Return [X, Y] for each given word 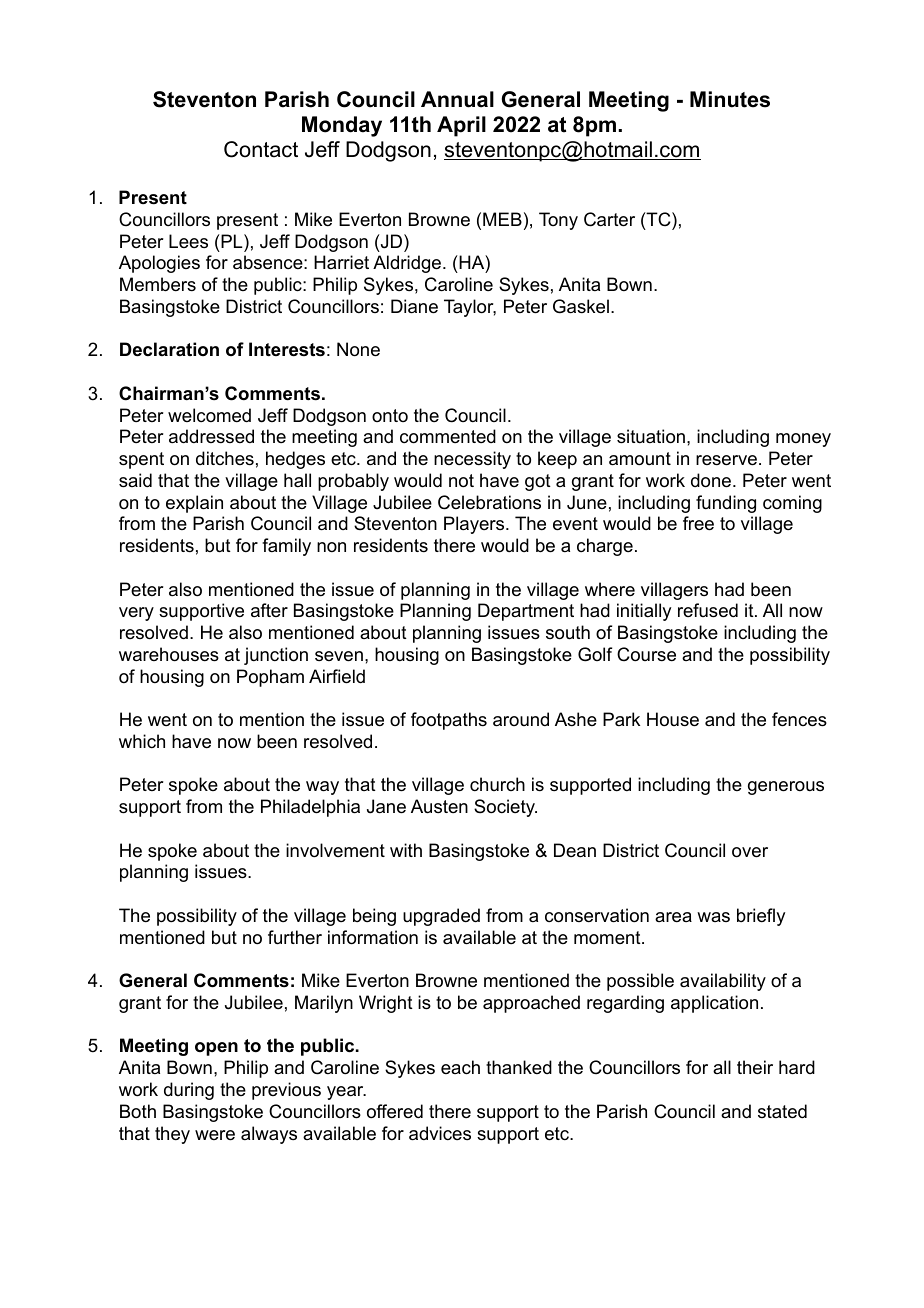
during [189, 1091]
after [269, 610]
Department [526, 612]
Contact [261, 149]
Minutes [730, 99]
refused [708, 610]
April [461, 126]
